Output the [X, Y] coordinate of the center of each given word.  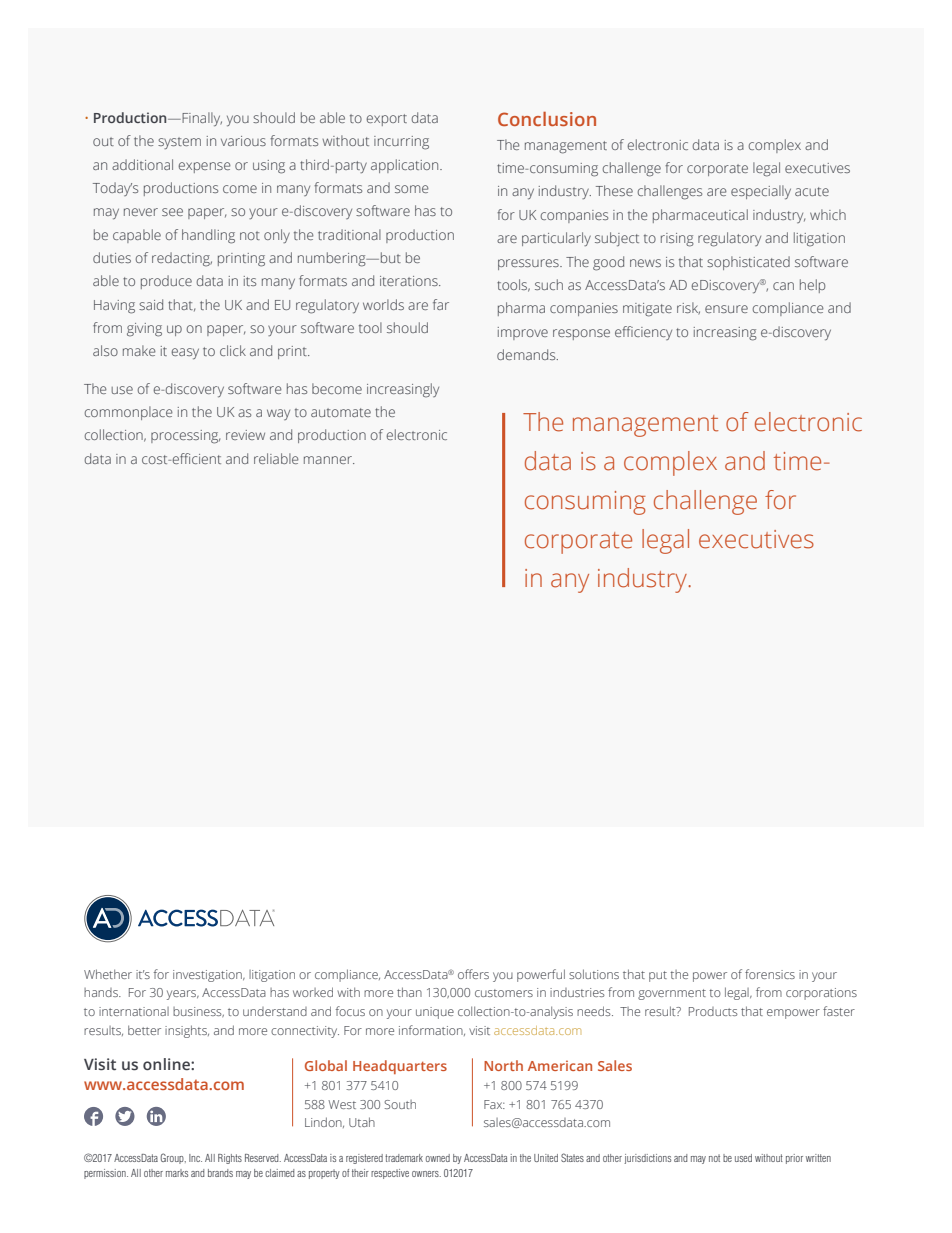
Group [173, 1158]
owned [438, 1158]
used [743, 1158]
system [179, 143]
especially [761, 192]
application [406, 166]
